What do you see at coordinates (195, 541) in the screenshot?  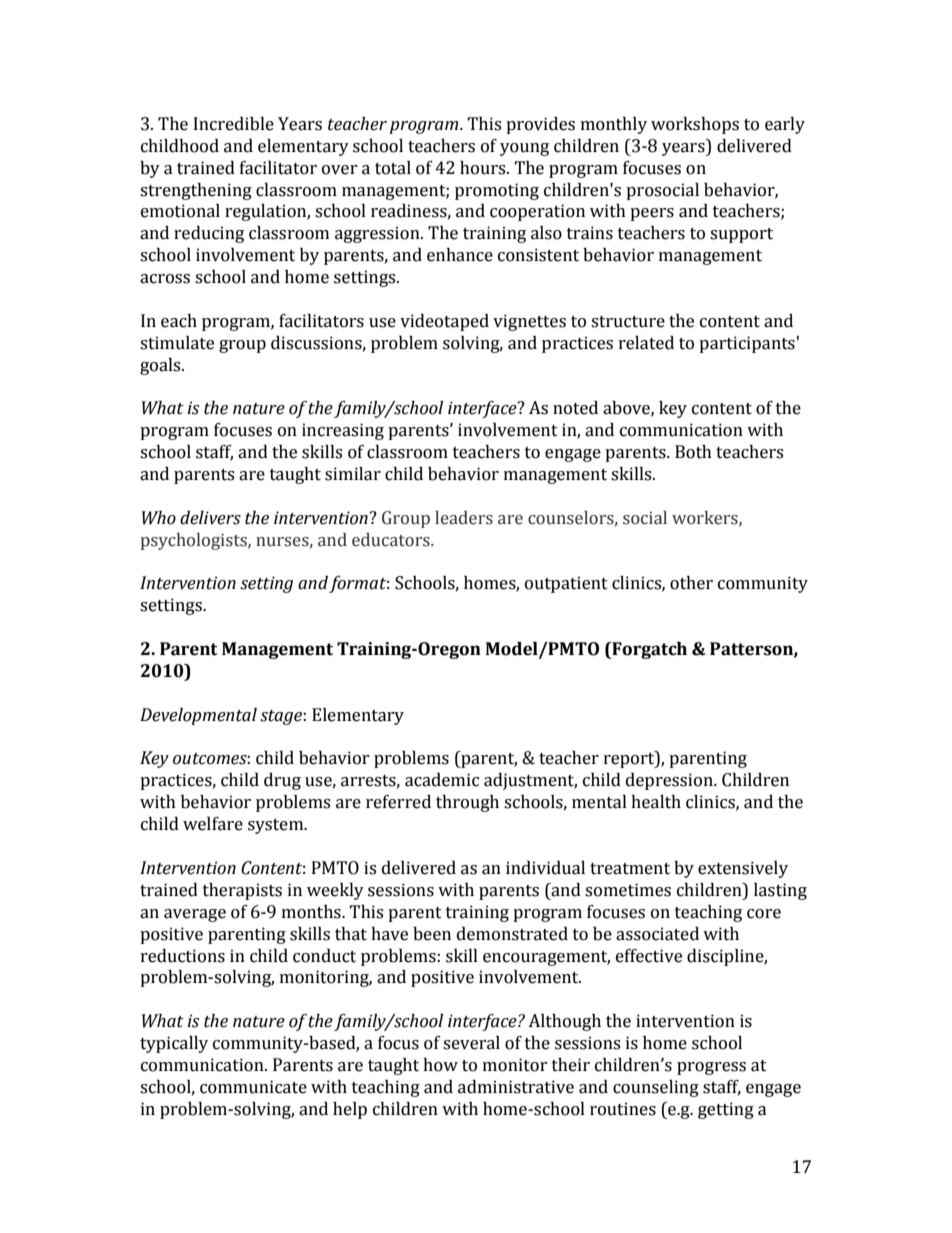 I see `psychologists` at bounding box center [195, 541].
